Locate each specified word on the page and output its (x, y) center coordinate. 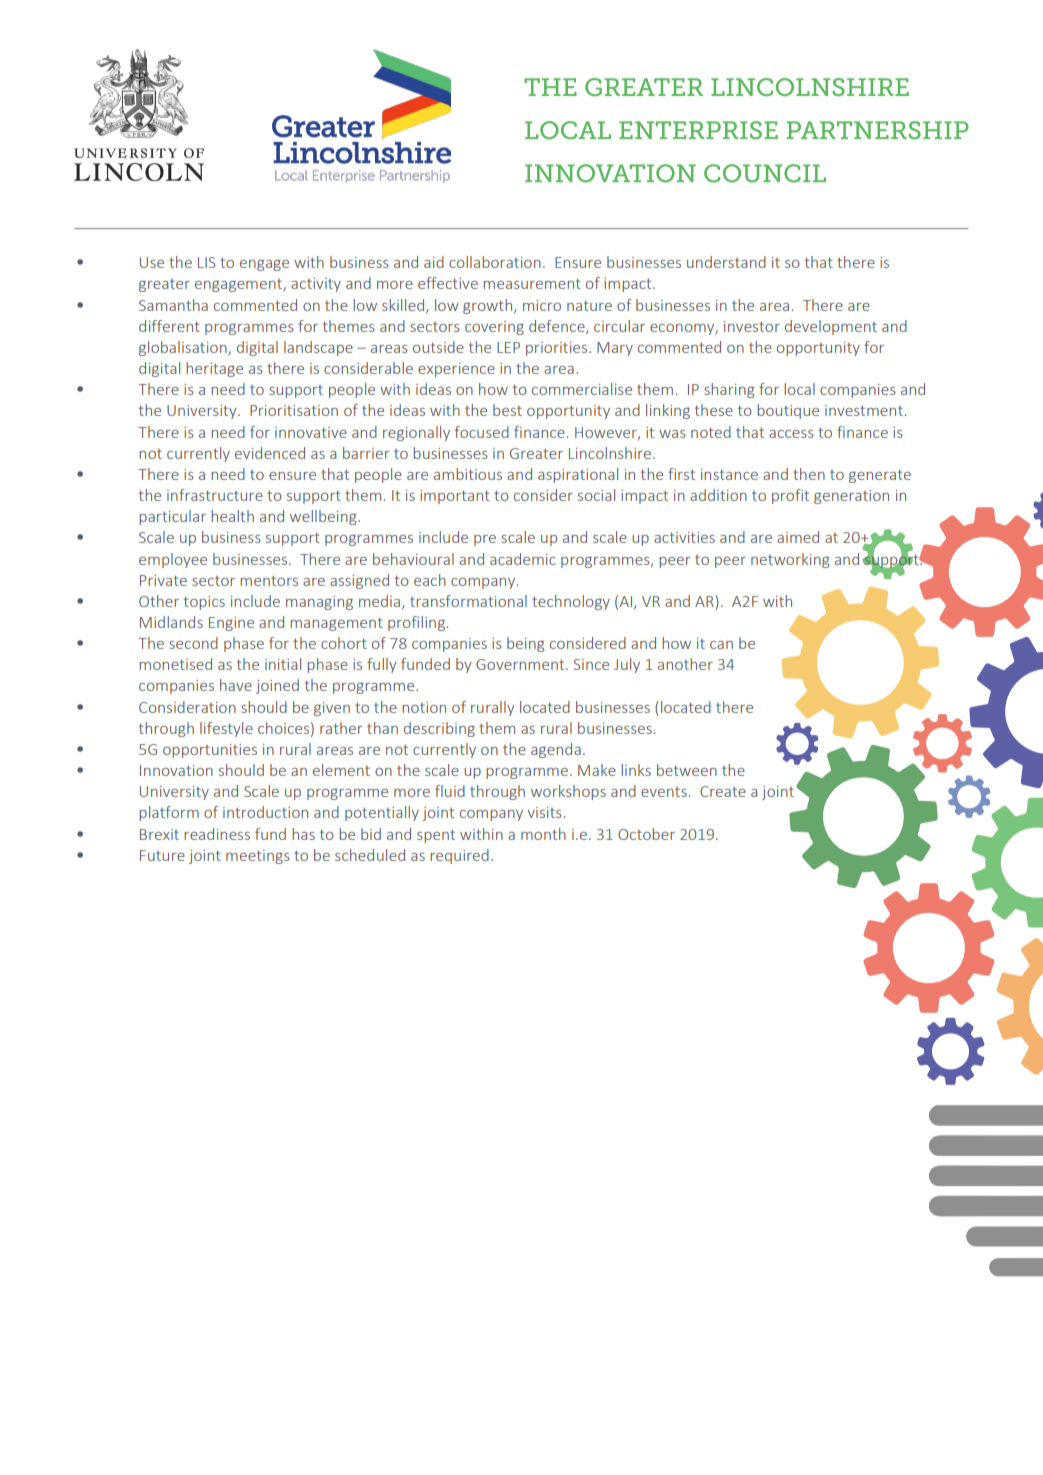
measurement (532, 283)
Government (521, 664)
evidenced (270, 453)
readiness (217, 834)
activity (316, 285)
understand (726, 262)
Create (723, 791)
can (721, 645)
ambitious (468, 474)
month (543, 834)
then (809, 474)
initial (283, 664)
